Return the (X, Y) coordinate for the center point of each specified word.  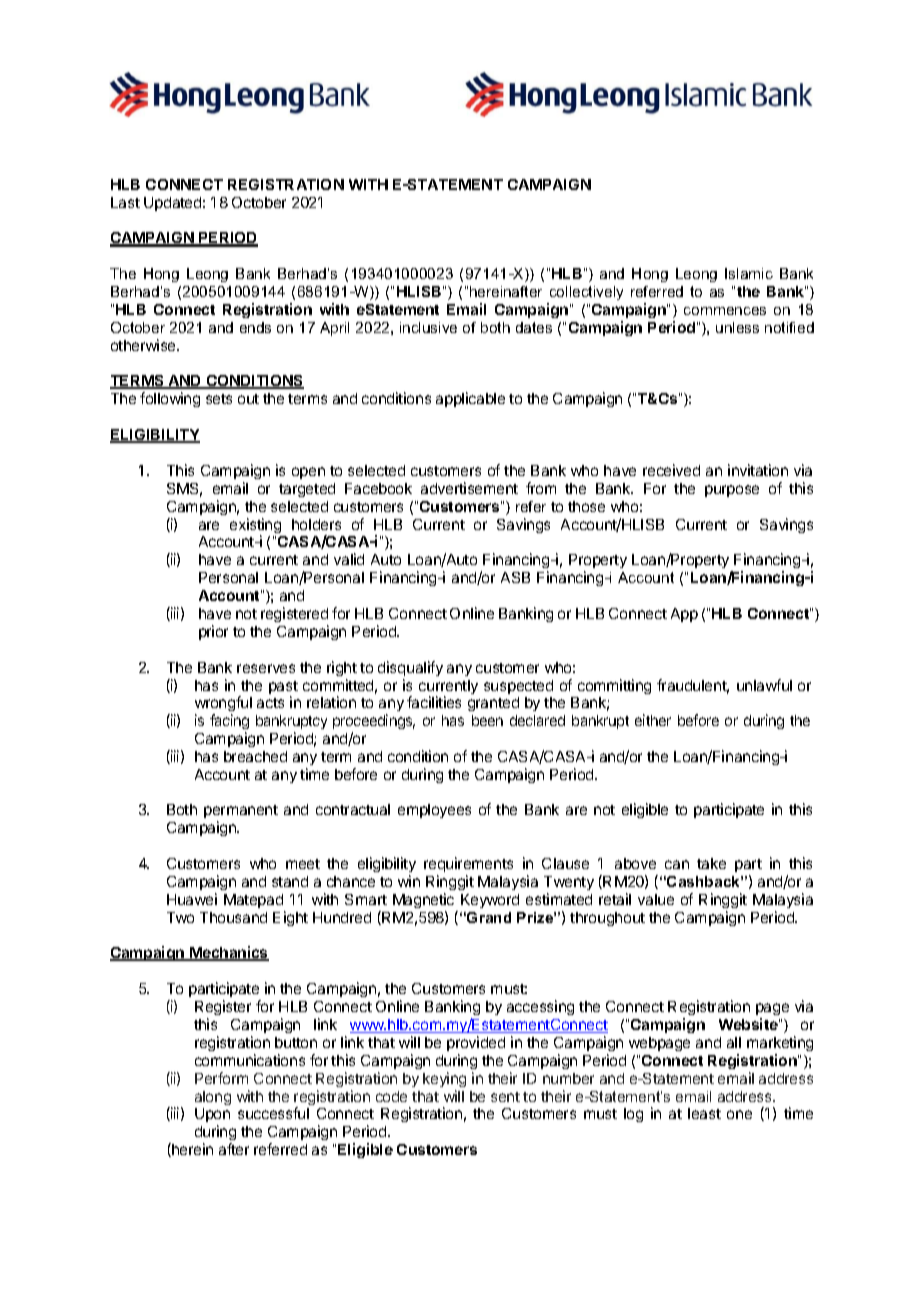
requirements (468, 864)
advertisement (469, 488)
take (711, 863)
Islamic (749, 273)
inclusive (428, 327)
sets (219, 399)
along (213, 1098)
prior (213, 632)
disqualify (410, 668)
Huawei (192, 899)
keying (444, 1079)
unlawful (764, 685)
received (671, 470)
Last (125, 202)
